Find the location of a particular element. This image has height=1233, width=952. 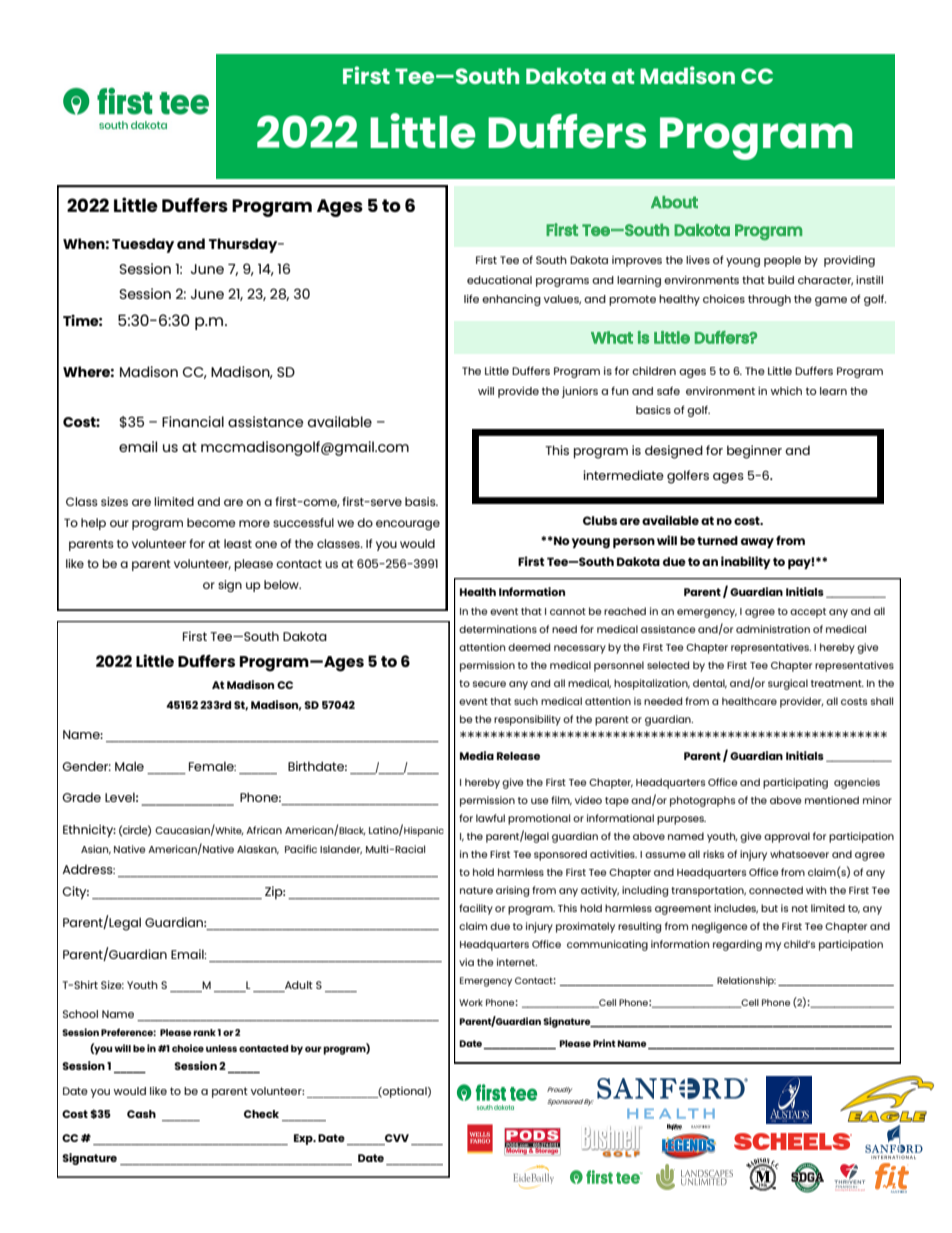

Cash is located at coordinates (141, 1114).
